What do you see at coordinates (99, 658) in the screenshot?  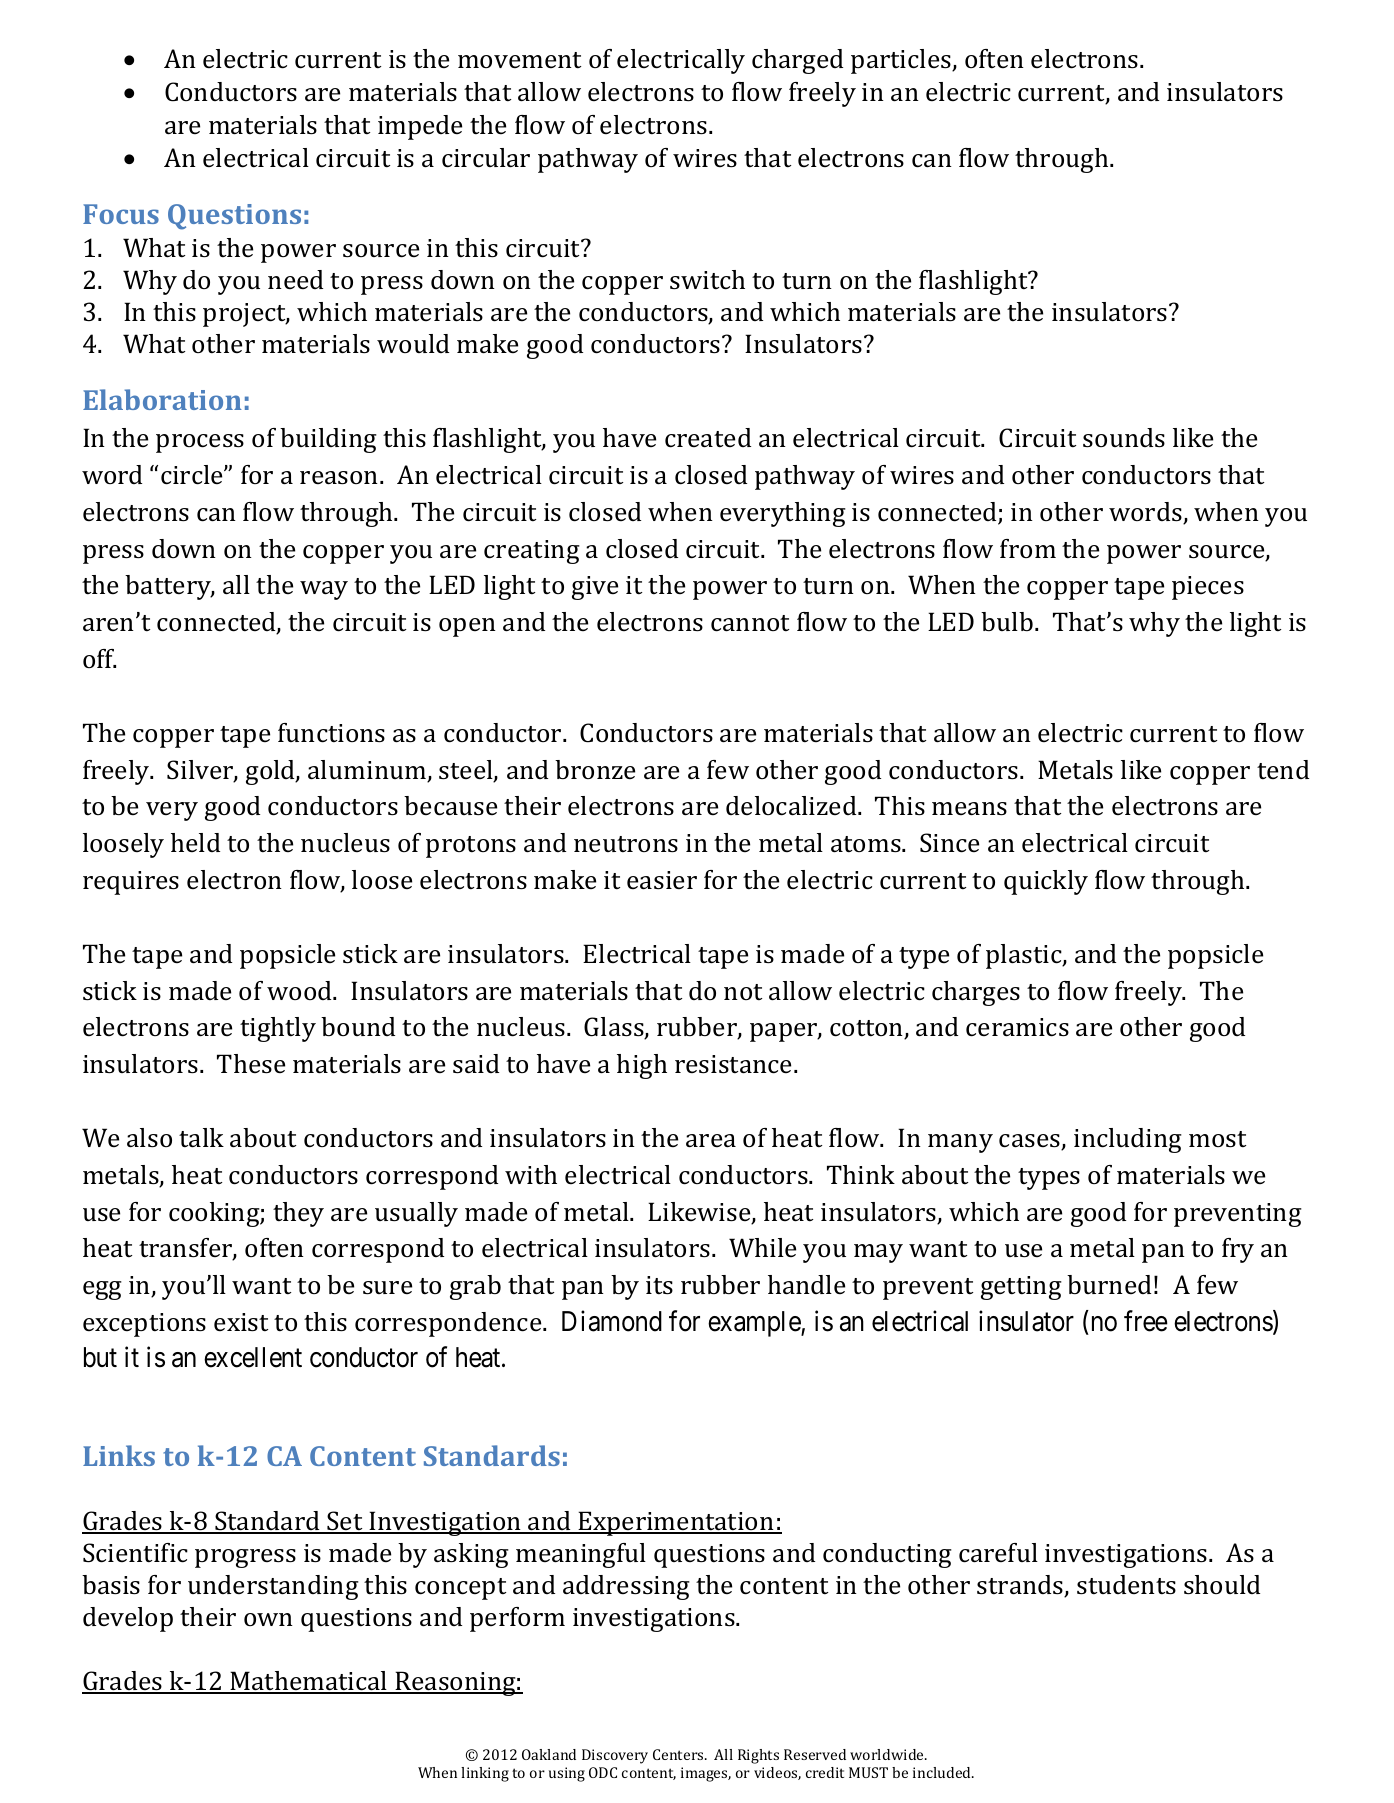 I see `off` at bounding box center [99, 658].
